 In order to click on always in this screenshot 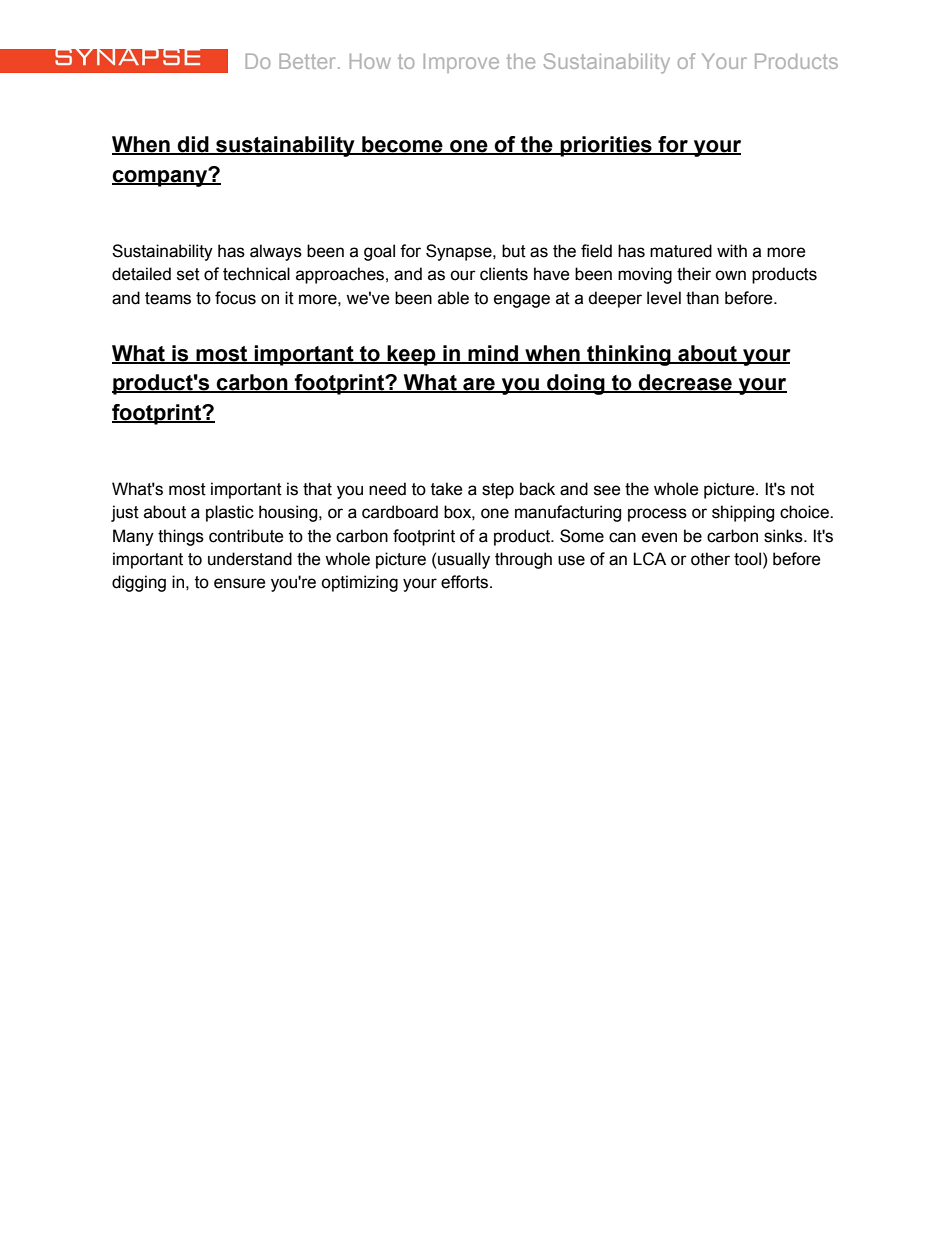, I will do `click(276, 252)`.
